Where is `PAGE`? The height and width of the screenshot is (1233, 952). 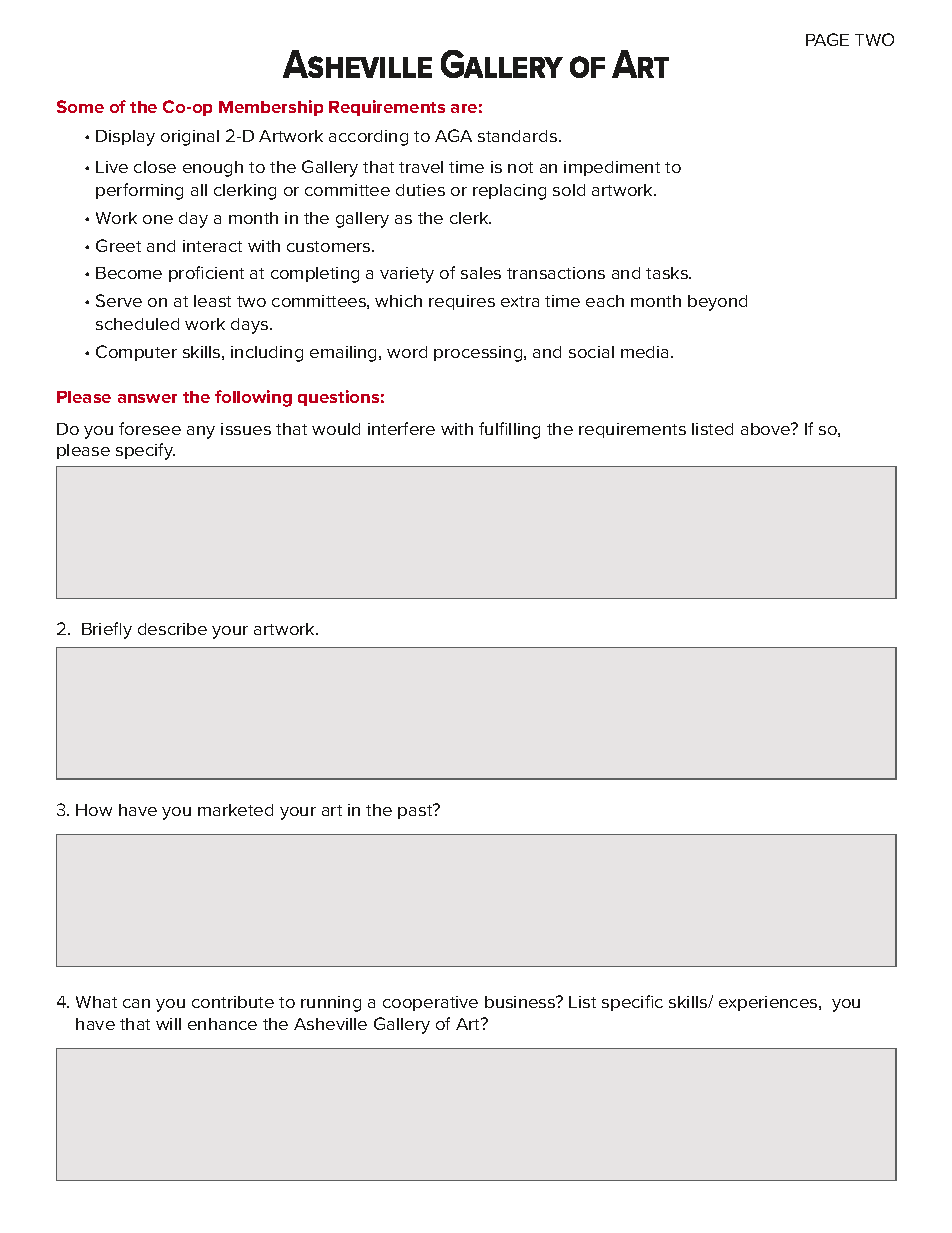 PAGE is located at coordinates (827, 39).
